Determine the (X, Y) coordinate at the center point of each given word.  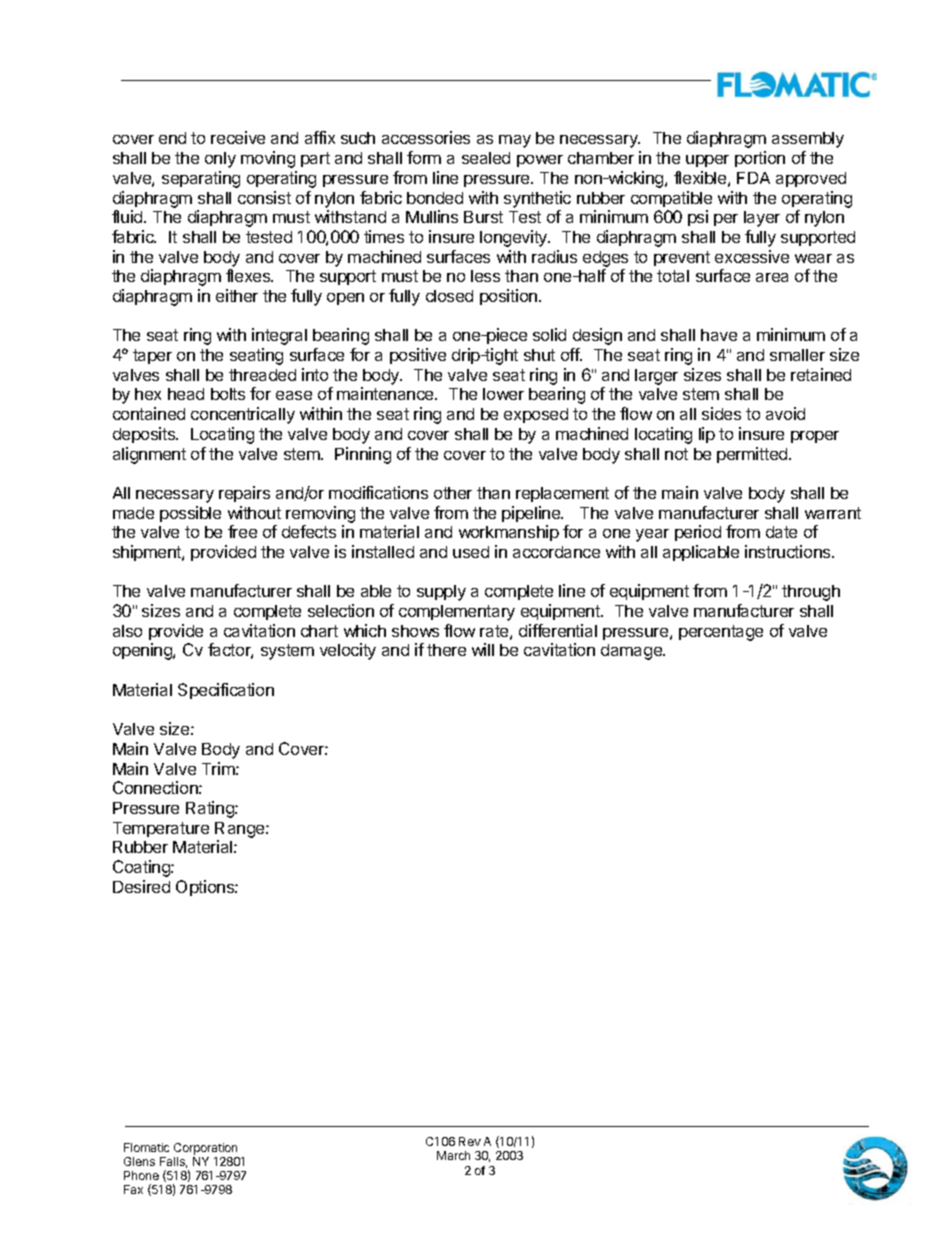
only (220, 160)
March (453, 1155)
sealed (486, 158)
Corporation (205, 1149)
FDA (753, 178)
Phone (141, 1175)
